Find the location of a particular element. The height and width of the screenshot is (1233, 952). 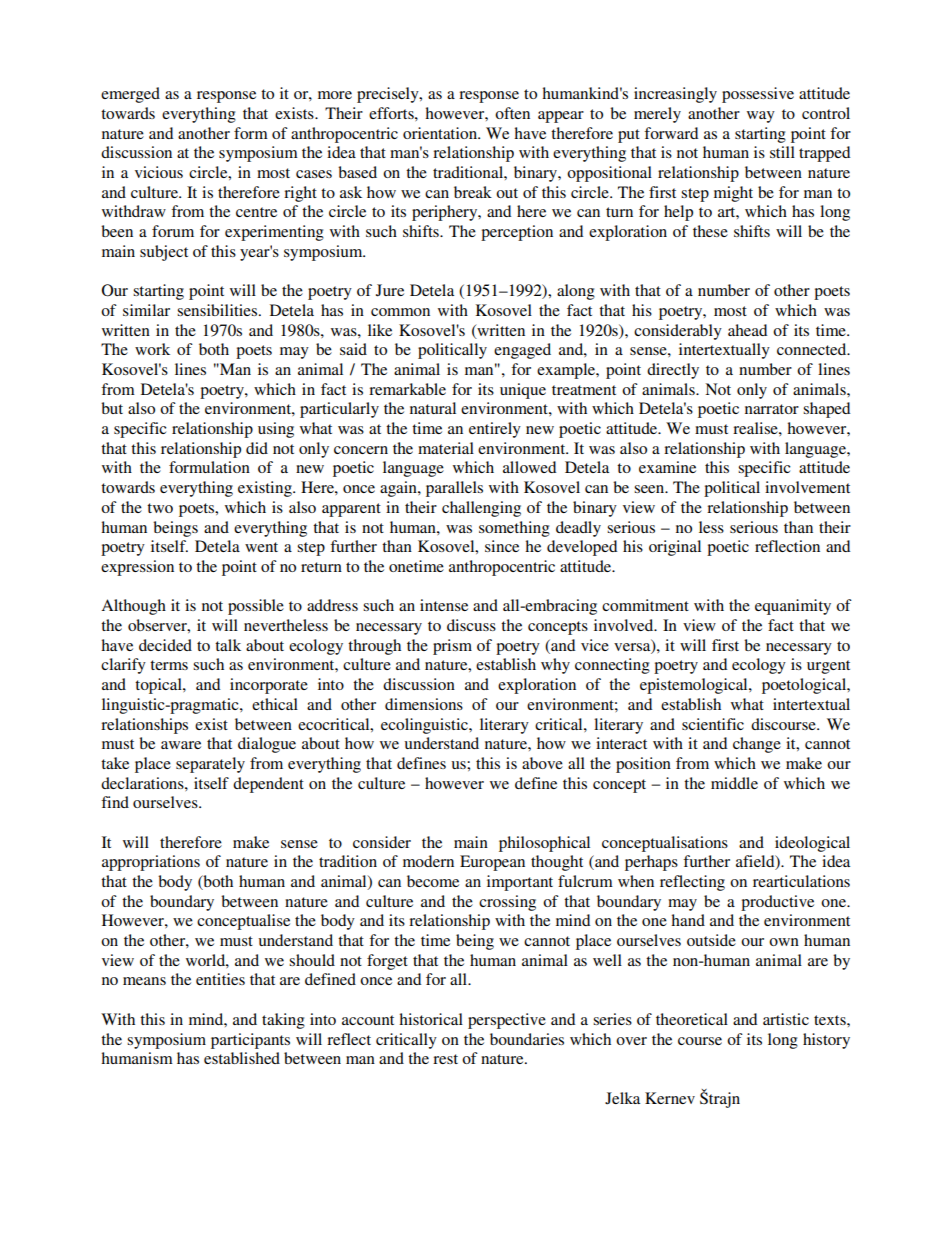

expression is located at coordinates (137, 568).
